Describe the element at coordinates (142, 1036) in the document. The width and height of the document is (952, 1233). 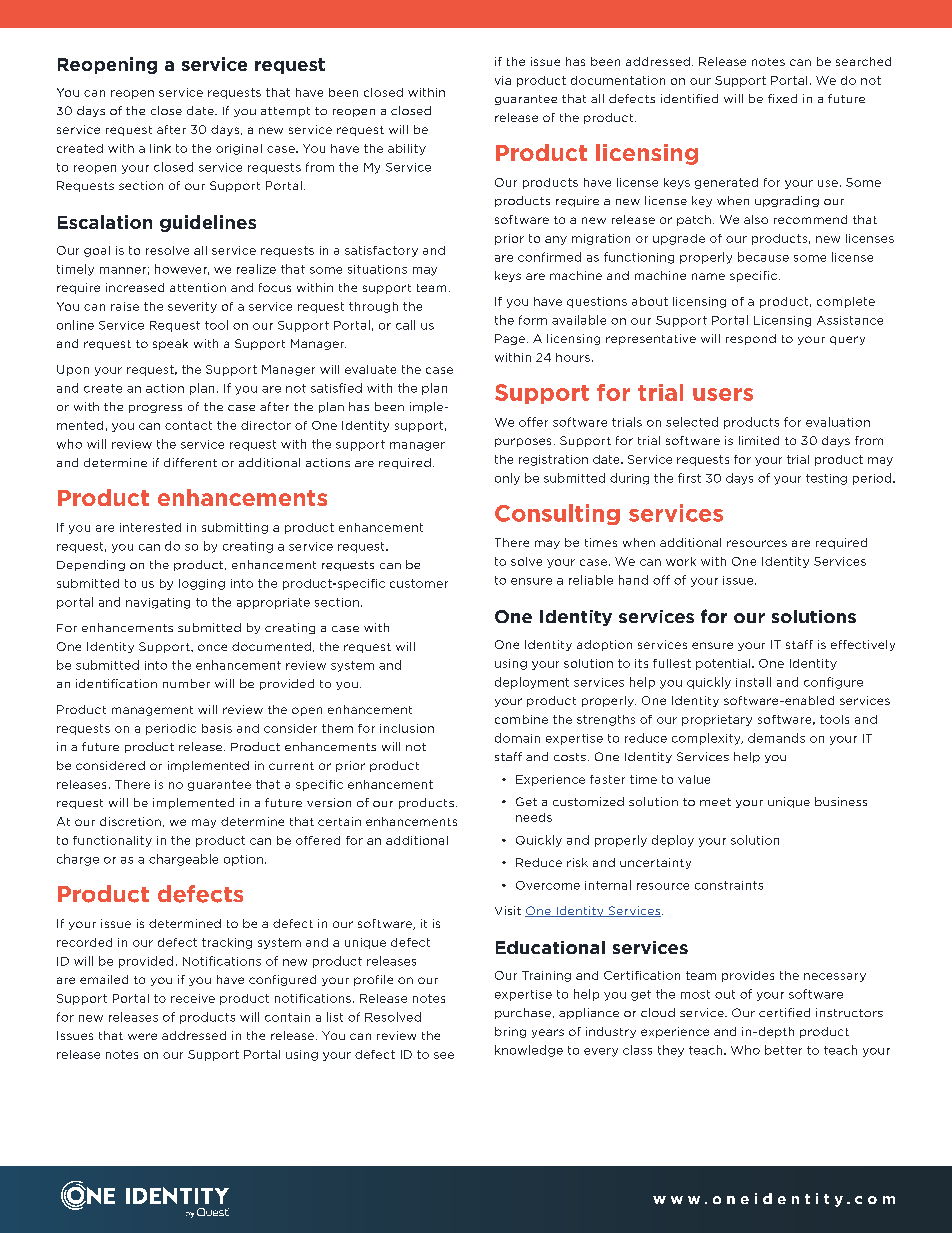
I see `were` at that location.
